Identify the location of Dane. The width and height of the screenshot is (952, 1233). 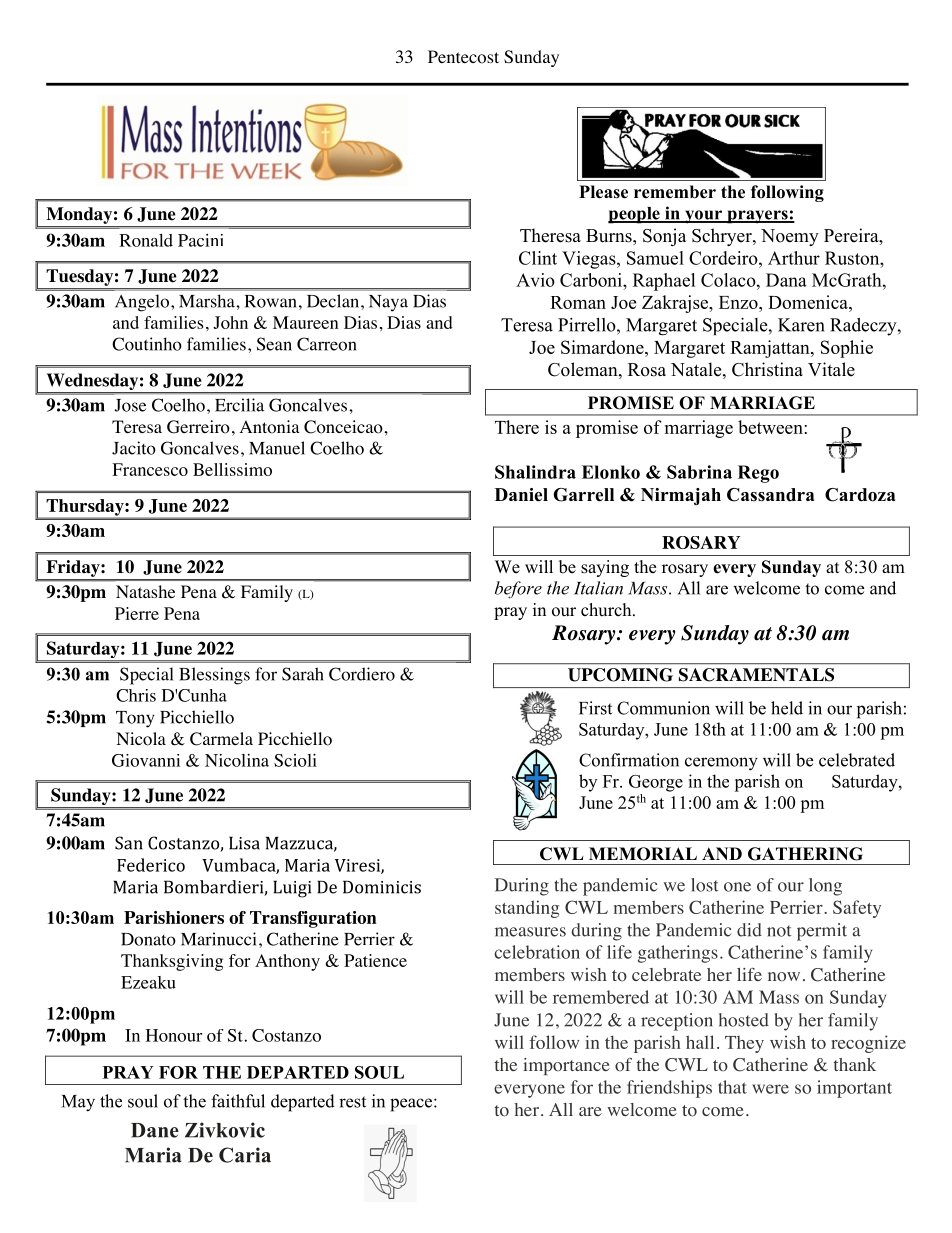
(155, 1130).
